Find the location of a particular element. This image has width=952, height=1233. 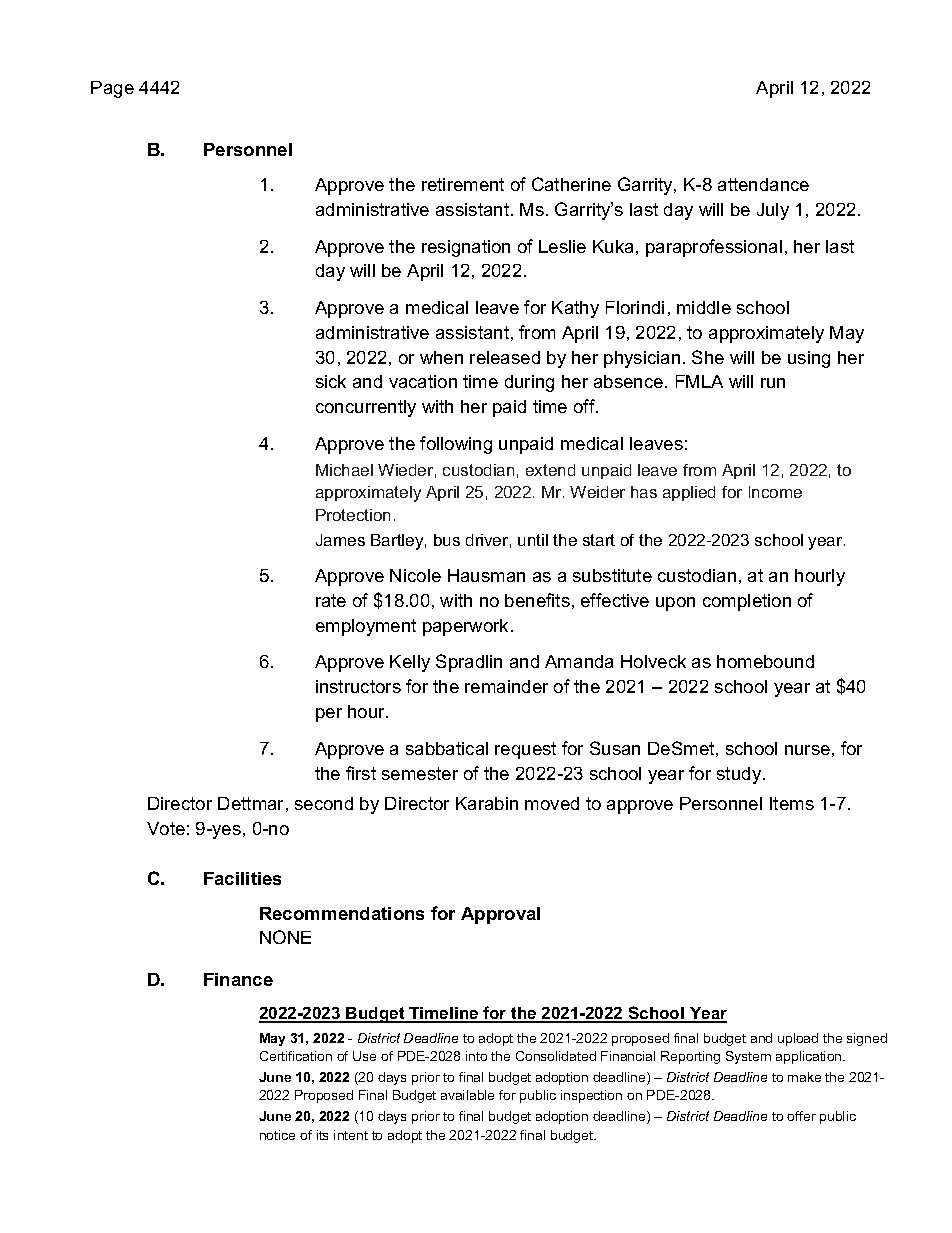

following is located at coordinates (456, 445).
